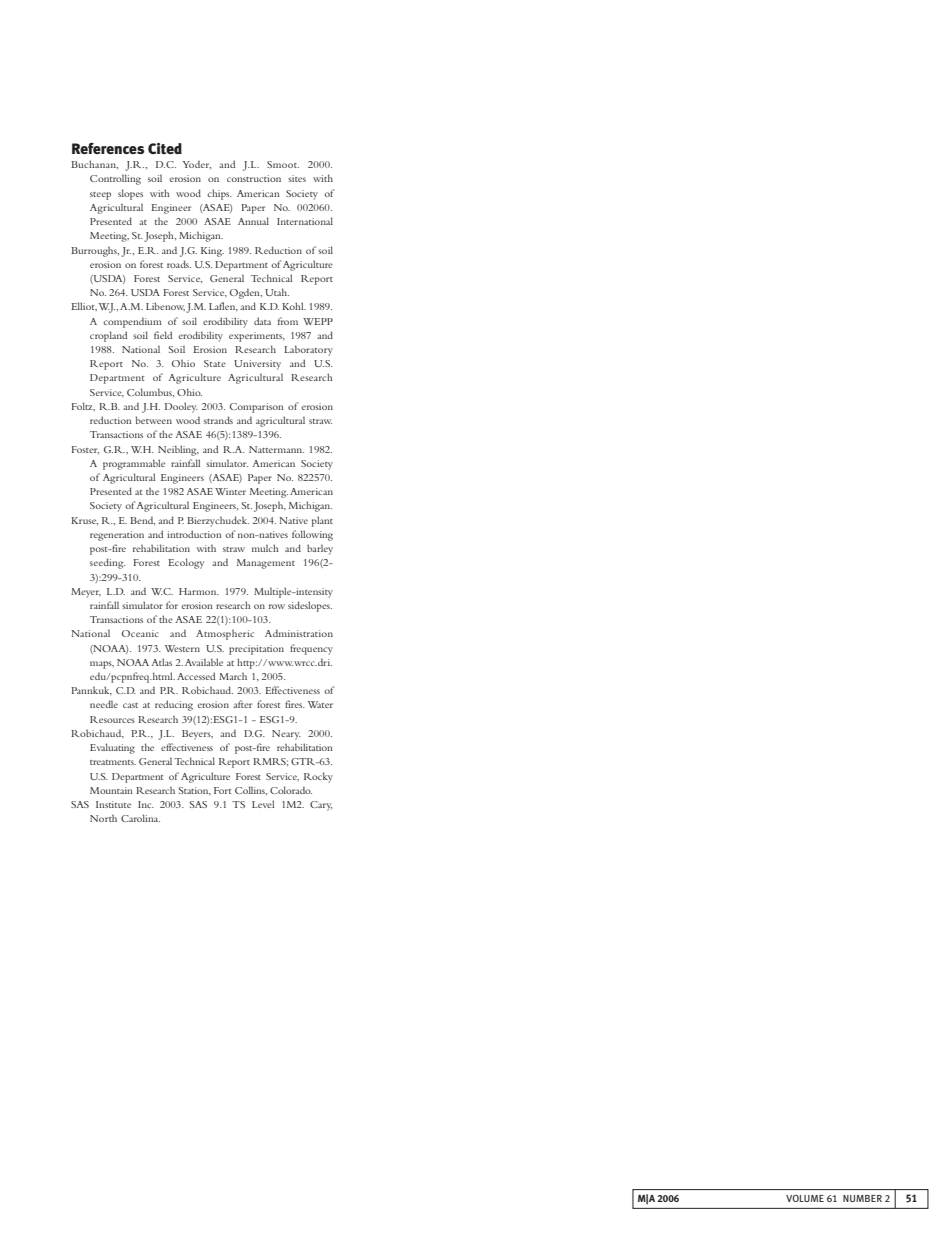  What do you see at coordinates (322, 521) in the image?
I see `plant` at bounding box center [322, 521].
